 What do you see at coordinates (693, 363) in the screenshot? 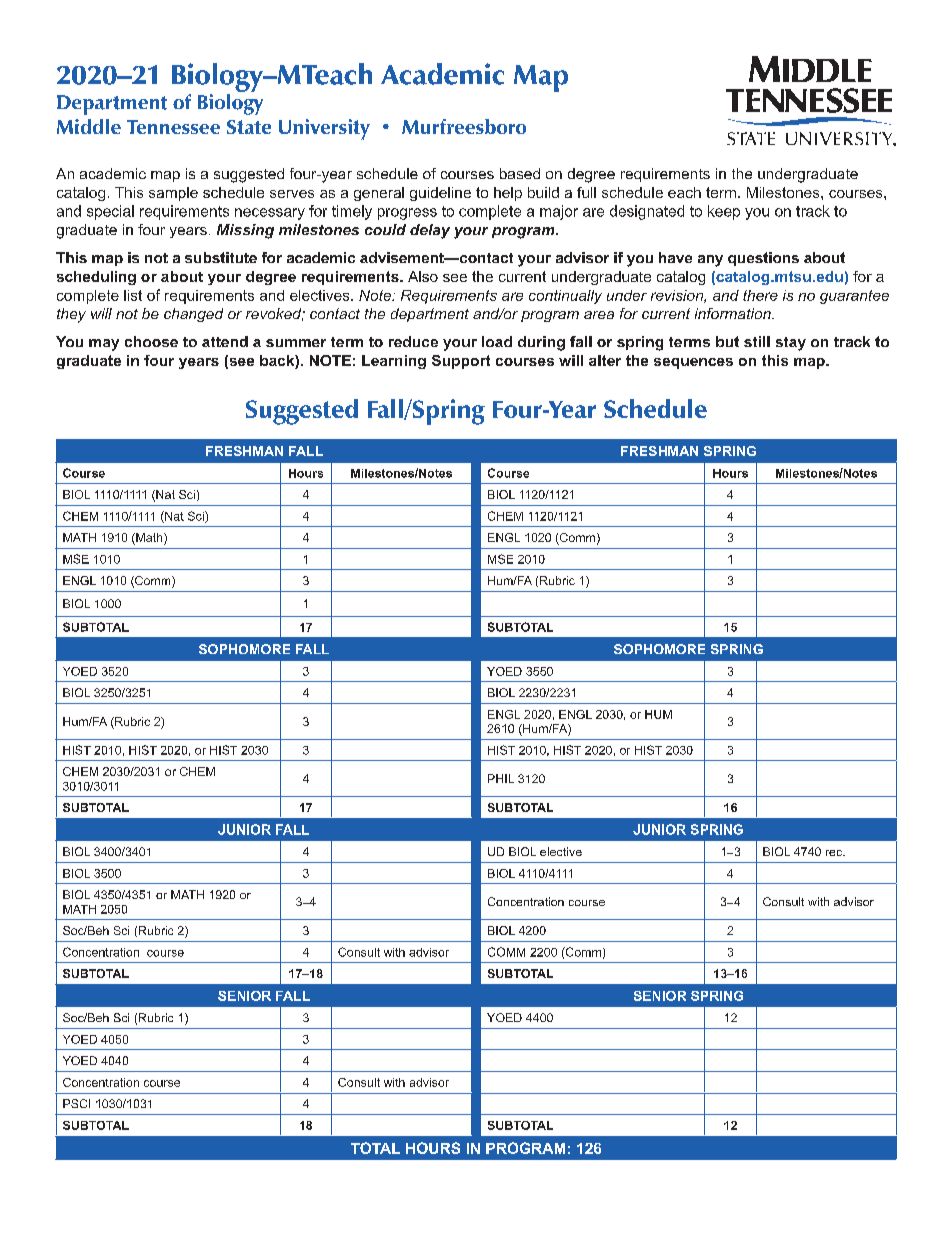
I see `sequences` at bounding box center [693, 363].
